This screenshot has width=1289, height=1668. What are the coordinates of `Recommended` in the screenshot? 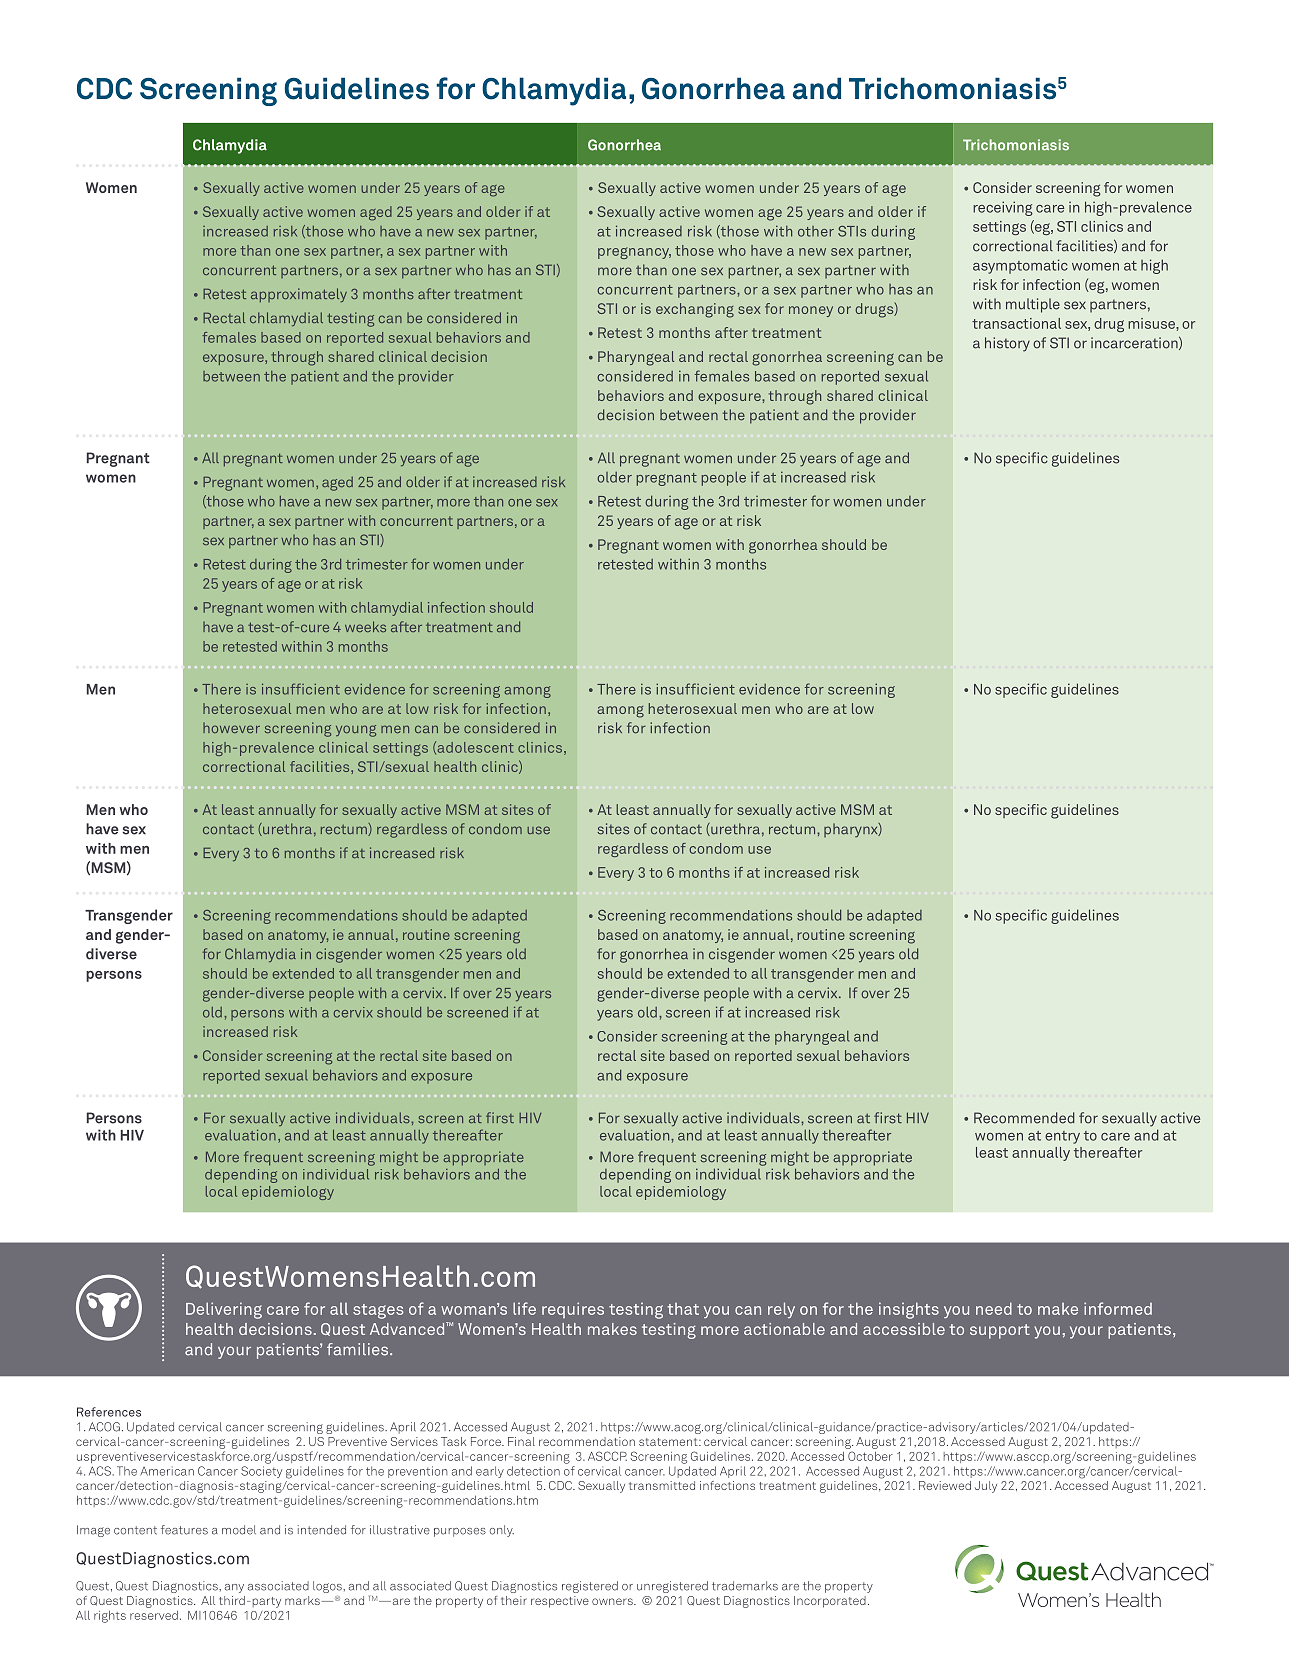 It's located at (1024, 1118).
